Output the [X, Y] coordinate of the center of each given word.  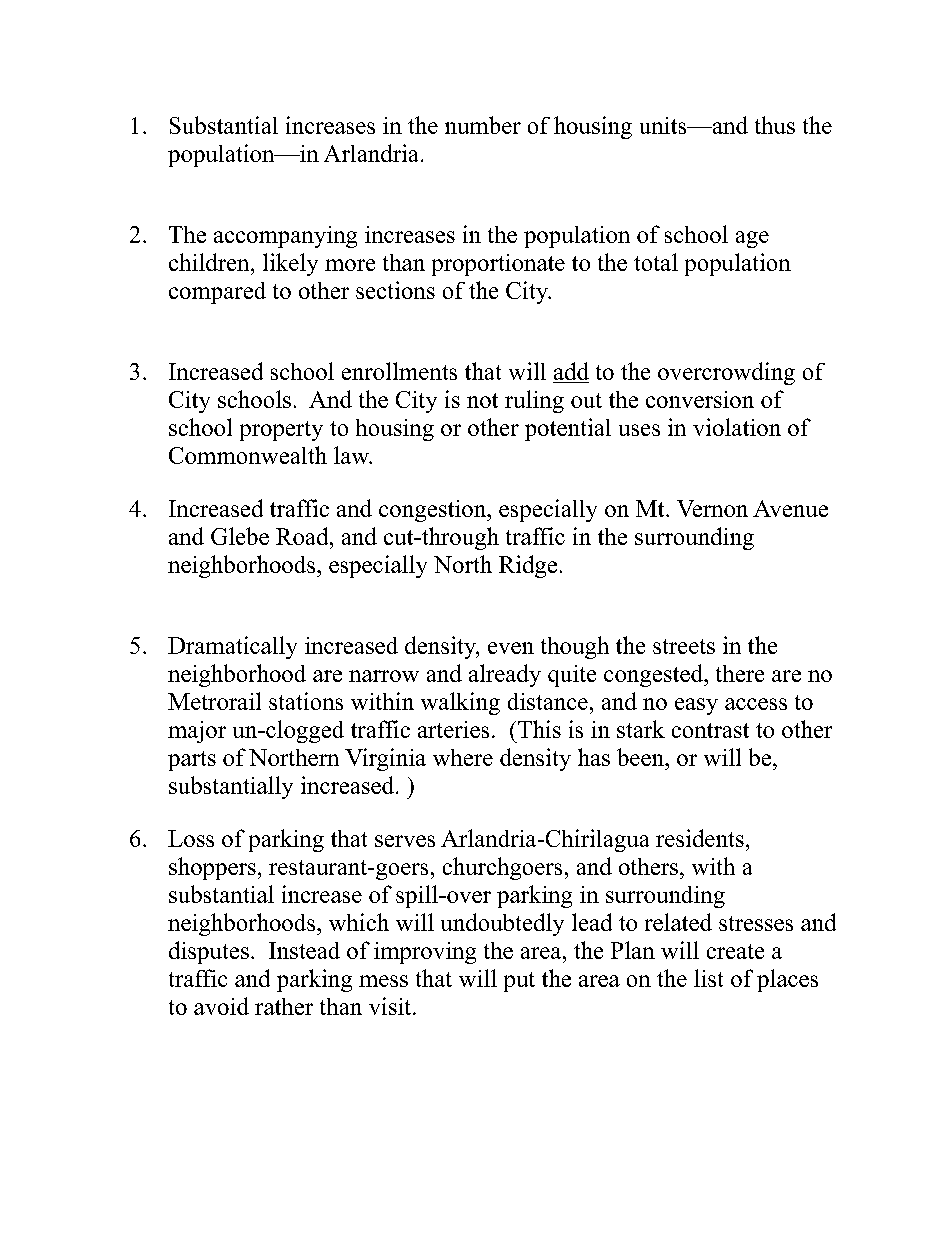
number [483, 125]
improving [425, 953]
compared [217, 293]
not [482, 400]
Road [303, 536]
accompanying [285, 237]
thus [775, 125]
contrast [710, 730]
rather [284, 1006]
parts [192, 761]
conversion [700, 399]
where [463, 757]
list [708, 978]
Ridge [528, 566]
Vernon [712, 508]
